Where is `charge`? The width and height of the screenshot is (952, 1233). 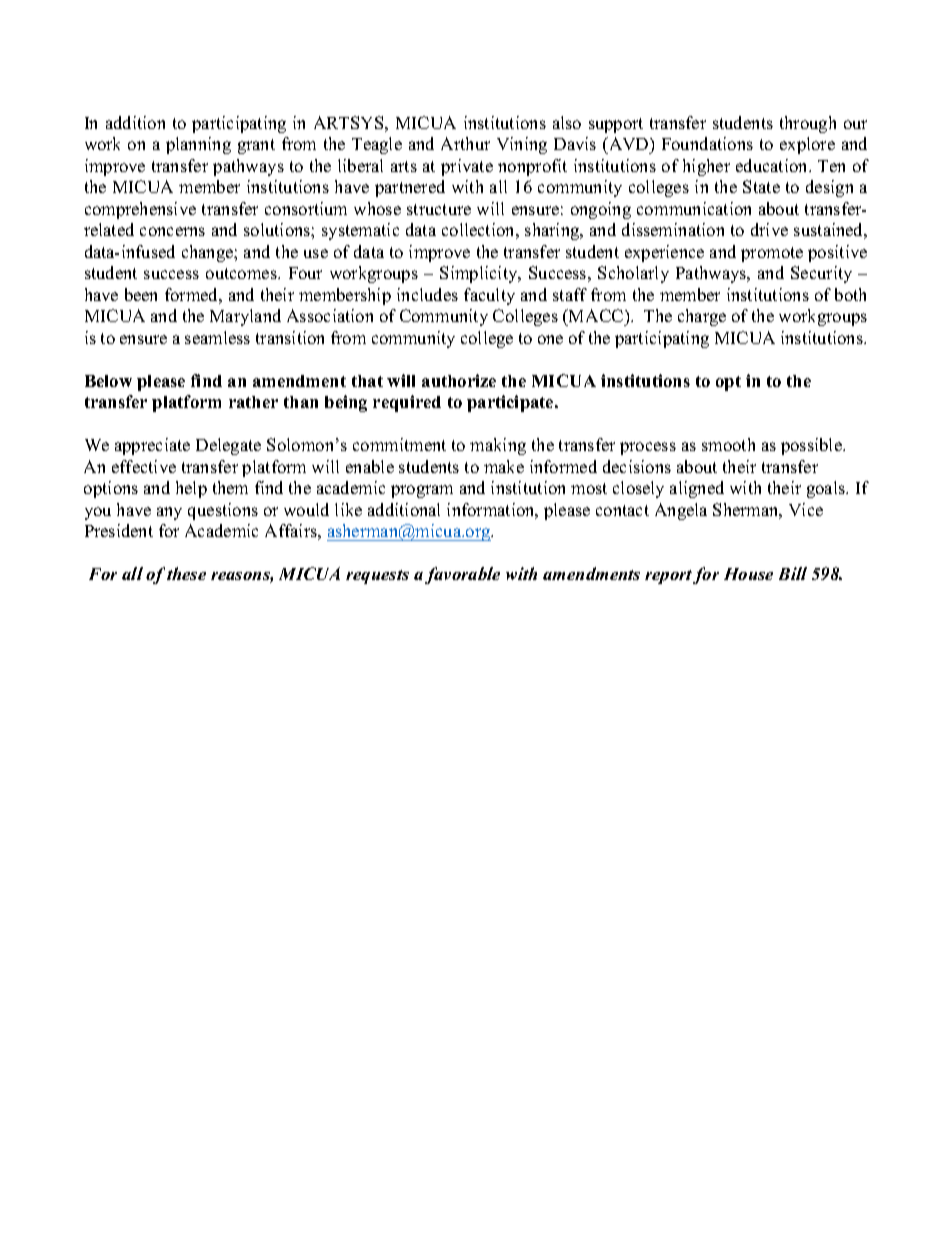 charge is located at coordinates (702, 317).
